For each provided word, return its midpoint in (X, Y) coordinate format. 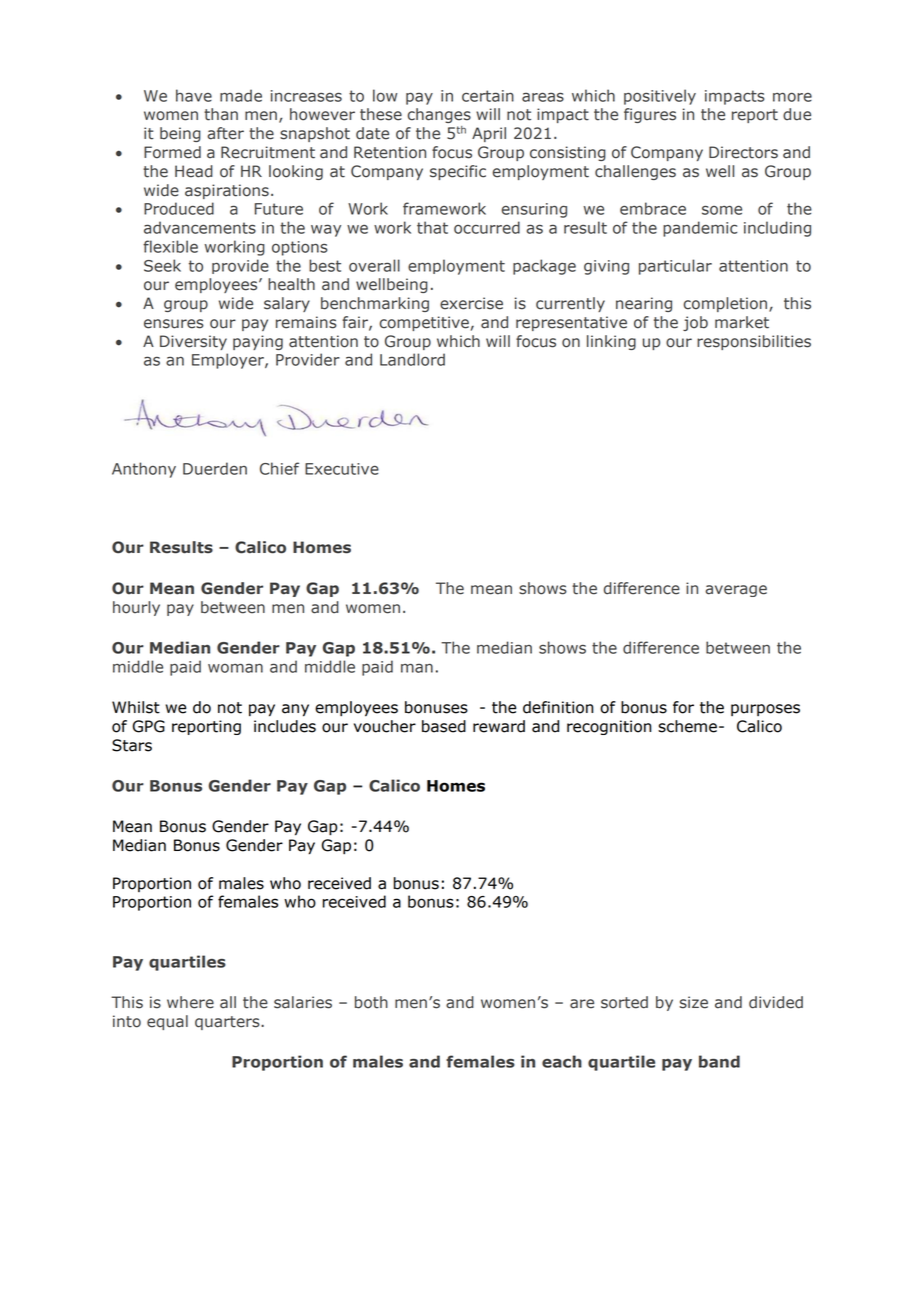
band (719, 1061)
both (371, 1002)
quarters (228, 1023)
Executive (342, 469)
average (736, 591)
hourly (136, 608)
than (221, 114)
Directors (743, 152)
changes (439, 115)
